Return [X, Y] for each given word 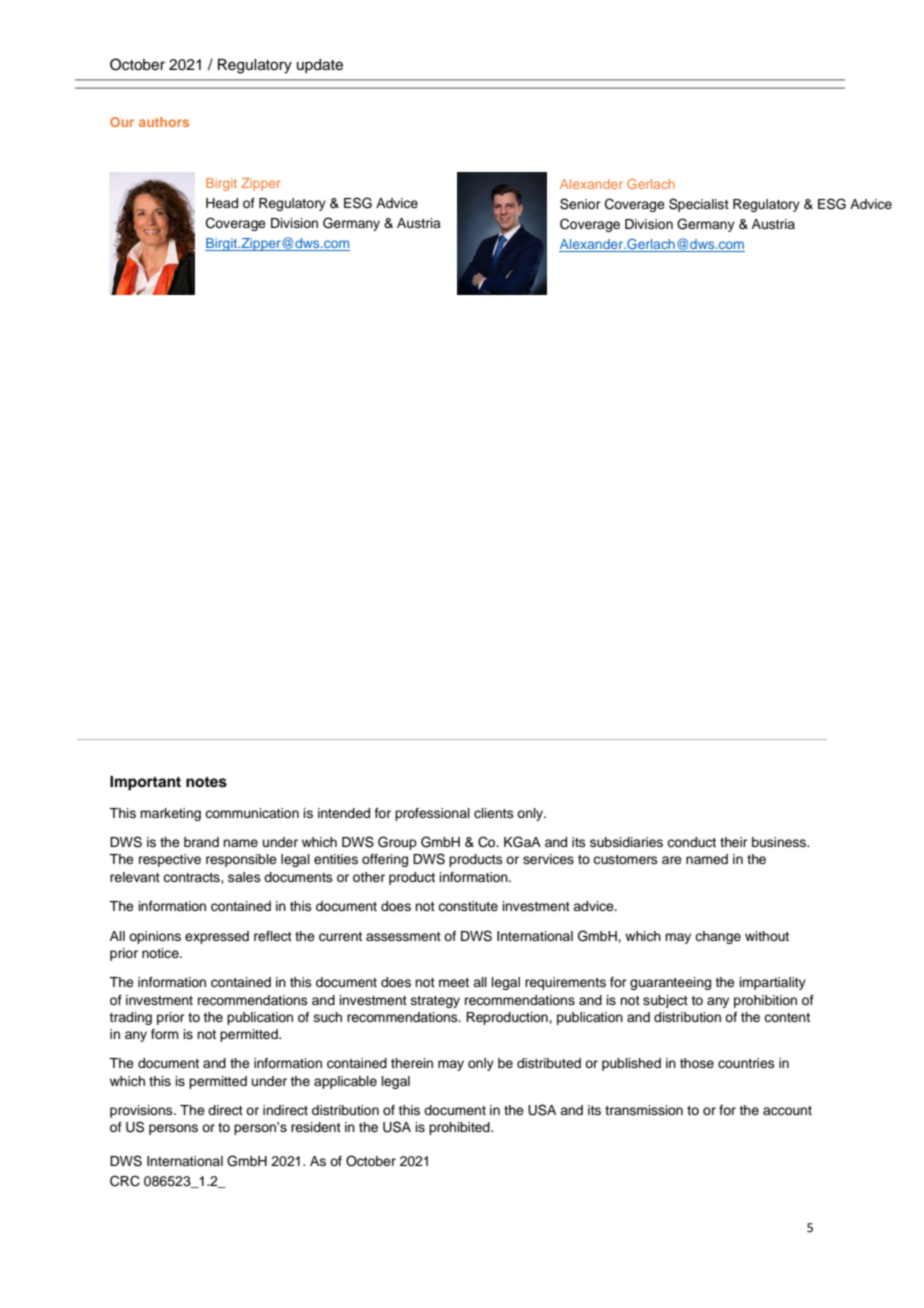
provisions [142, 1111]
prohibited [460, 1128]
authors [164, 122]
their [734, 842]
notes [206, 782]
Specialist [699, 205]
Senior [580, 204]
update [320, 66]
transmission [644, 1110]
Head [222, 203]
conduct [691, 842]
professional [432, 814]
